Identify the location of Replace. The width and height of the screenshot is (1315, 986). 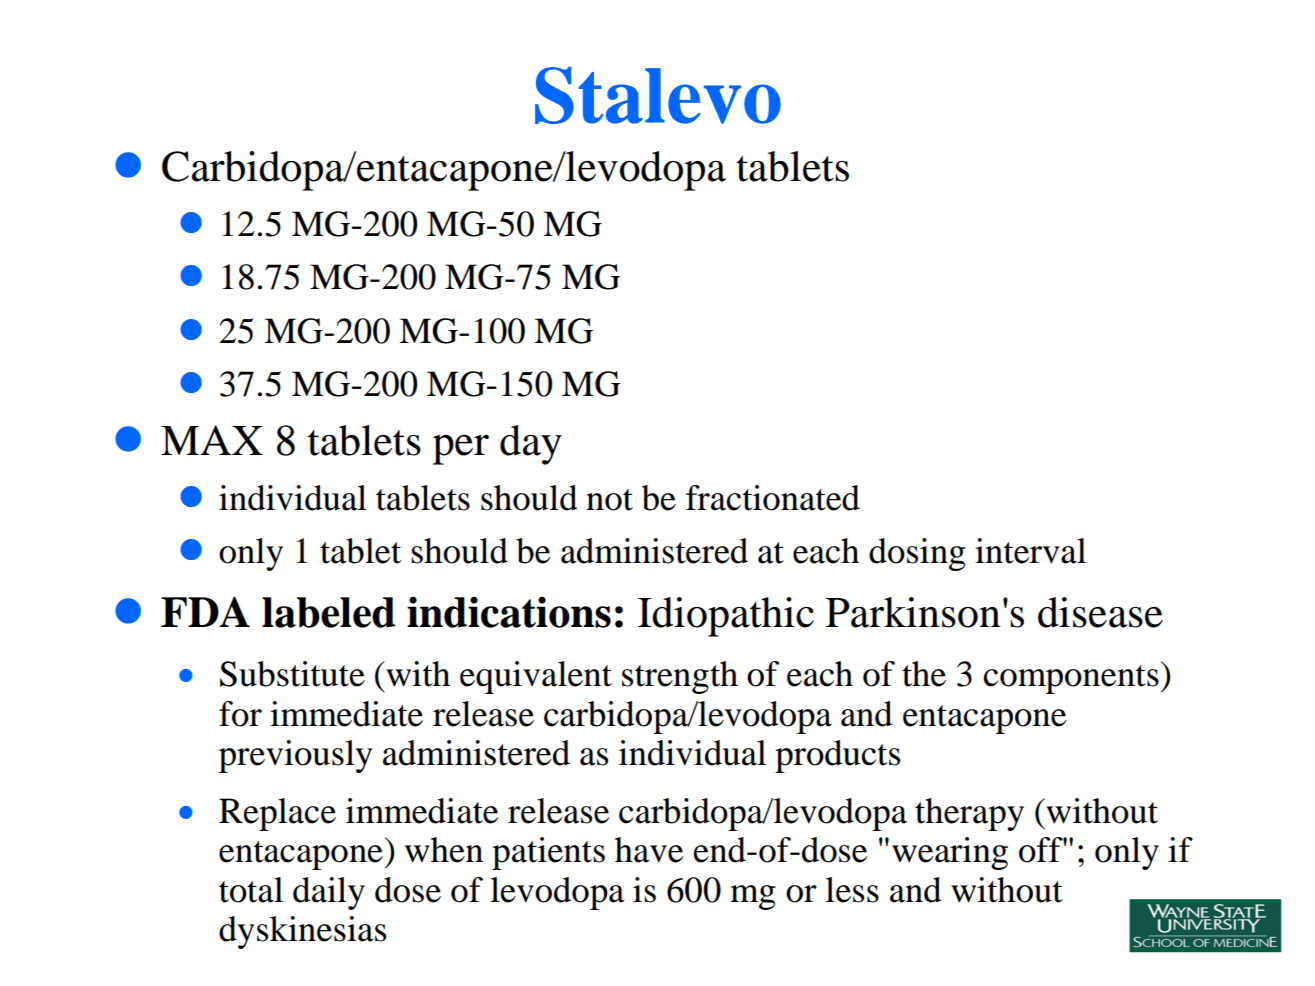
(277, 814).
